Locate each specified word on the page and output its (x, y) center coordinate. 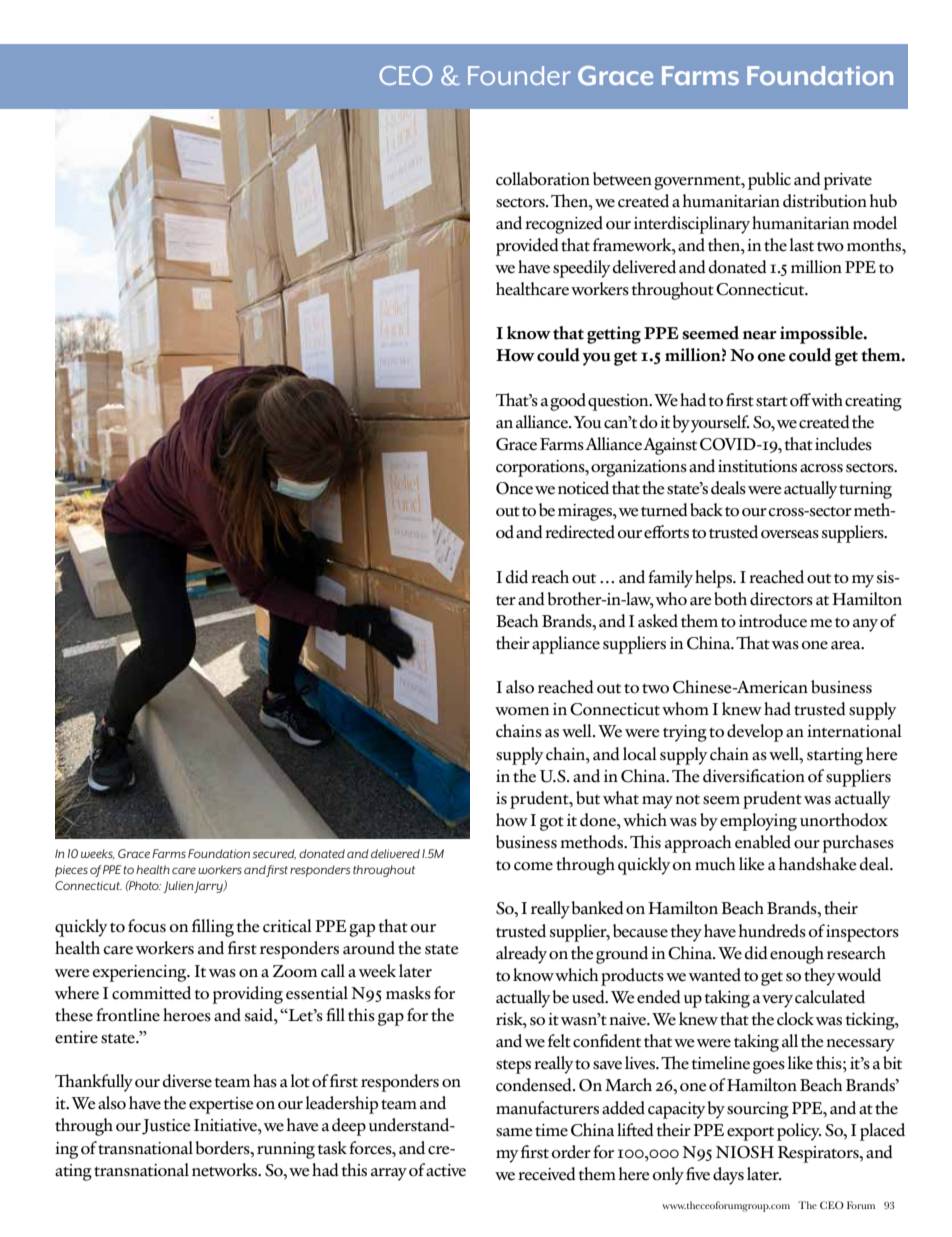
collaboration (543, 179)
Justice (166, 1127)
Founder (519, 75)
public (769, 181)
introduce (773, 621)
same (514, 1132)
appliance (566, 645)
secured (274, 854)
